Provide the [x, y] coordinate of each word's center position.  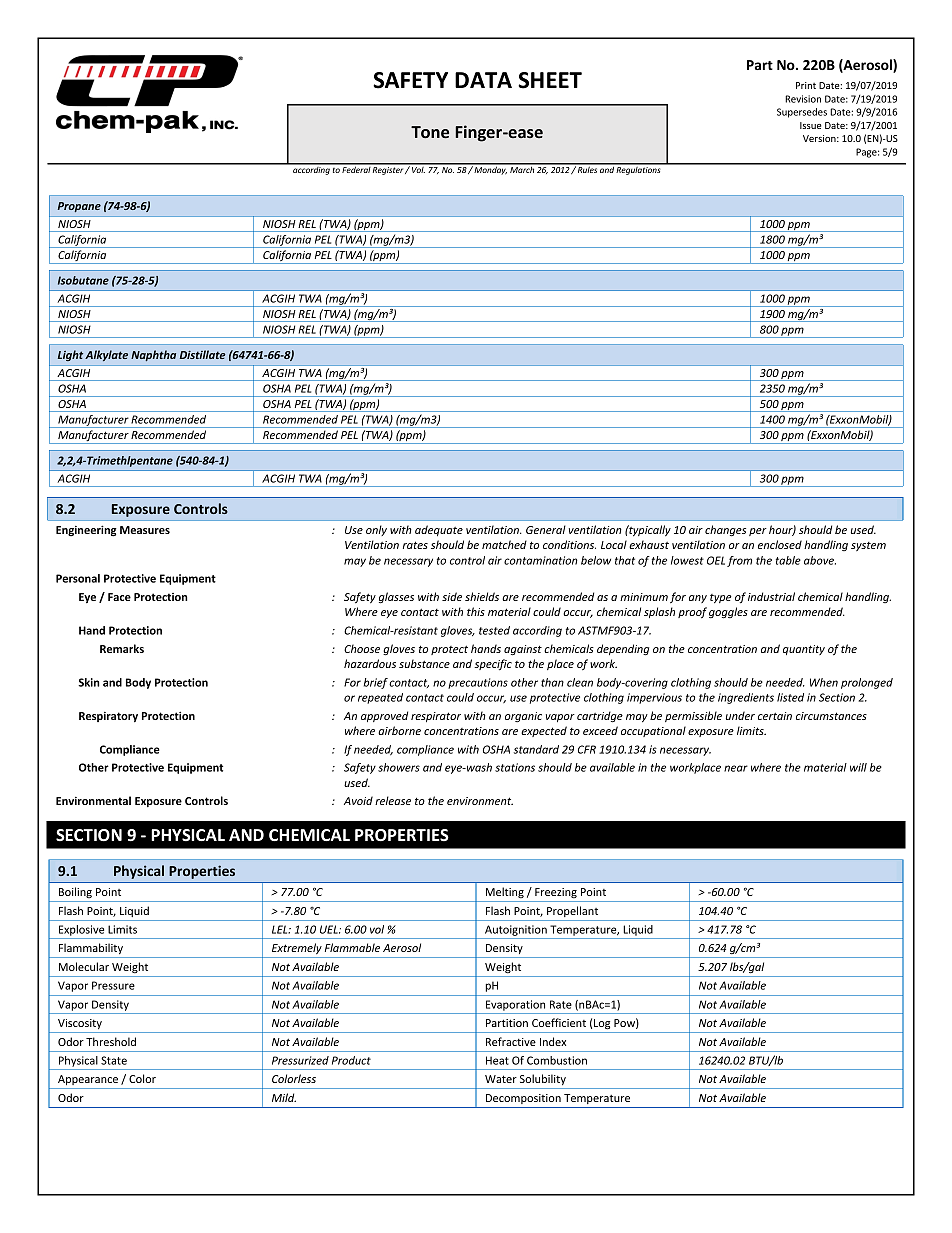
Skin [89, 682]
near [736, 768]
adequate [439, 530]
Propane [79, 207]
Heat [497, 1060]
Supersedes [802, 113]
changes [725, 531]
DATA [483, 80]
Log [602, 1024]
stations [515, 767]
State [114, 1060]
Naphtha [153, 355]
